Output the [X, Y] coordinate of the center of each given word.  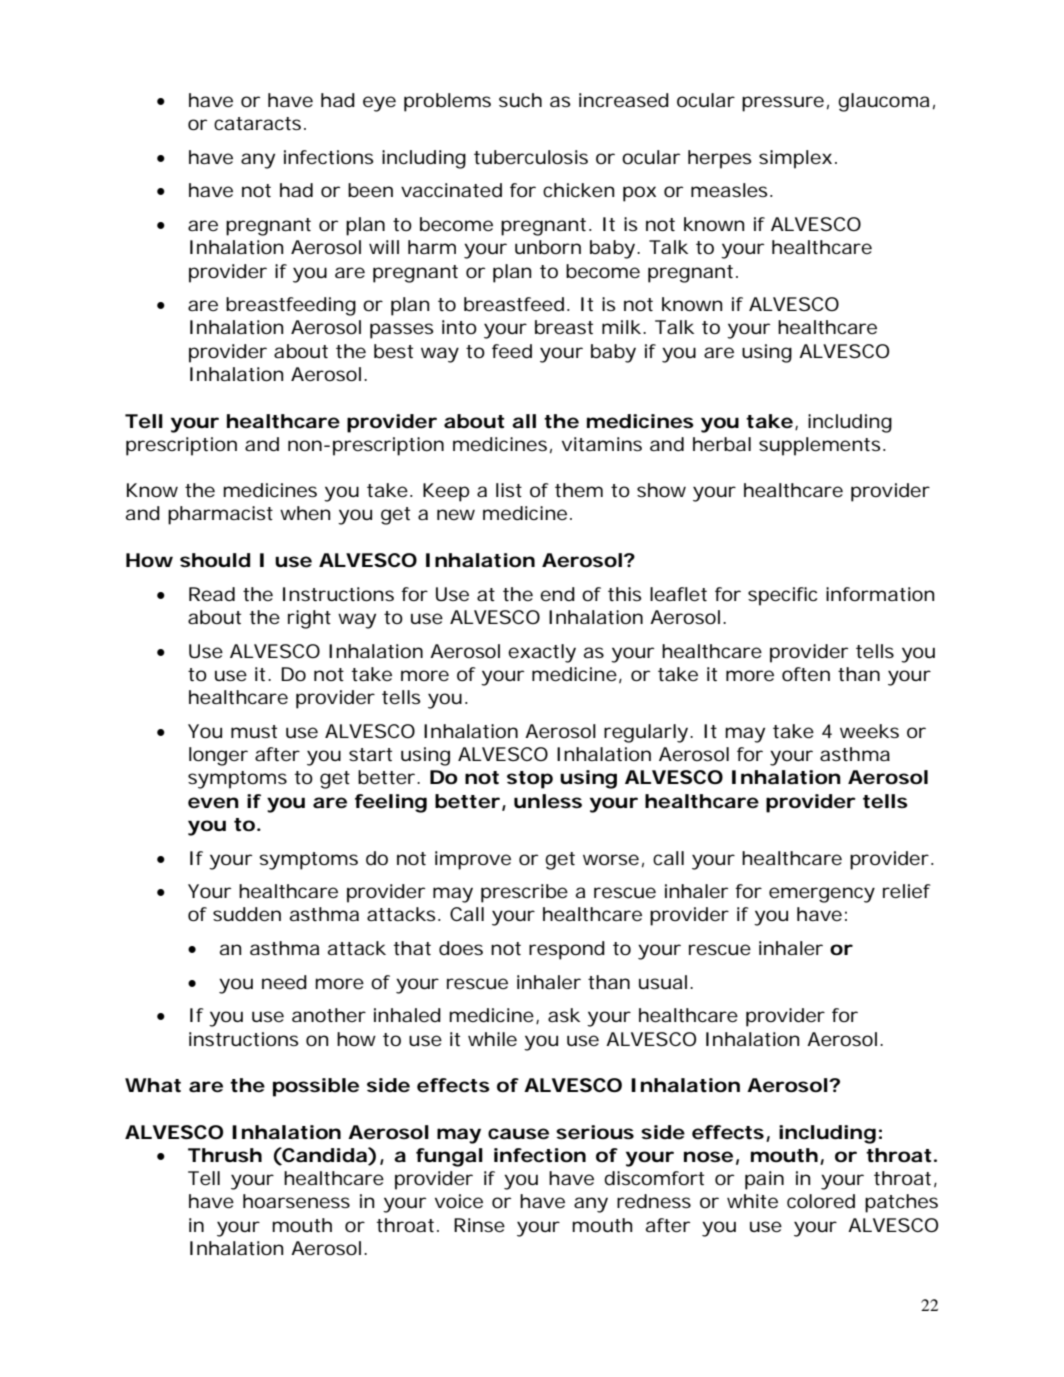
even [213, 802]
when [305, 513]
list [509, 490]
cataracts [260, 123]
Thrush [225, 1155]
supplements [822, 446]
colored [821, 1201]
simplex [797, 159]
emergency [822, 895]
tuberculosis [531, 157]
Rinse [479, 1225]
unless [548, 801]
